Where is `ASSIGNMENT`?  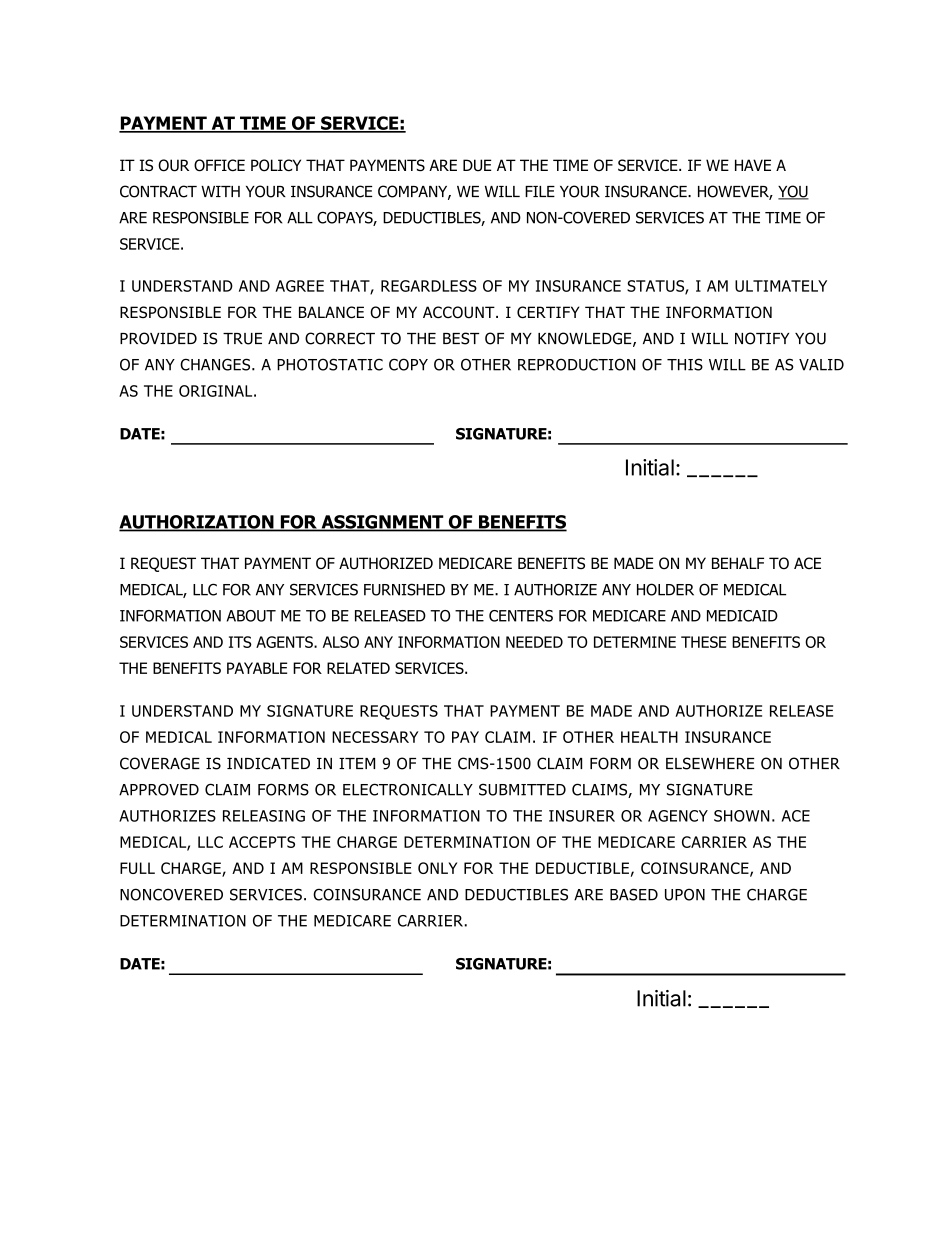 ASSIGNMENT is located at coordinates (382, 523).
